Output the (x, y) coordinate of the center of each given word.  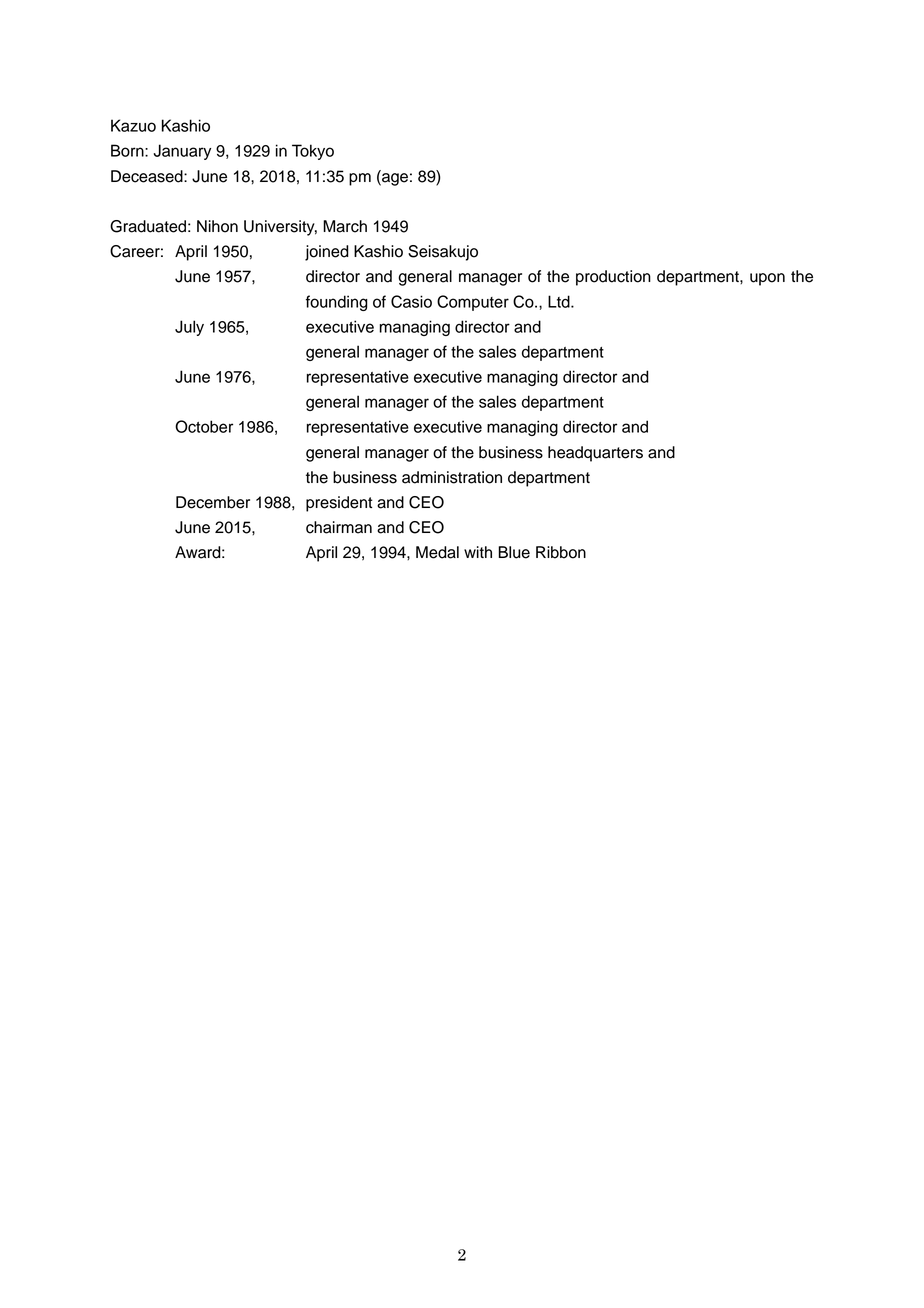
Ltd (560, 301)
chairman (339, 527)
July (189, 328)
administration (452, 477)
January (182, 152)
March (345, 226)
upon (767, 279)
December (213, 502)
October (204, 426)
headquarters (595, 454)
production (613, 278)
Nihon (217, 226)
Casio (411, 301)
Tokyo (313, 152)
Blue (514, 552)
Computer (473, 303)
